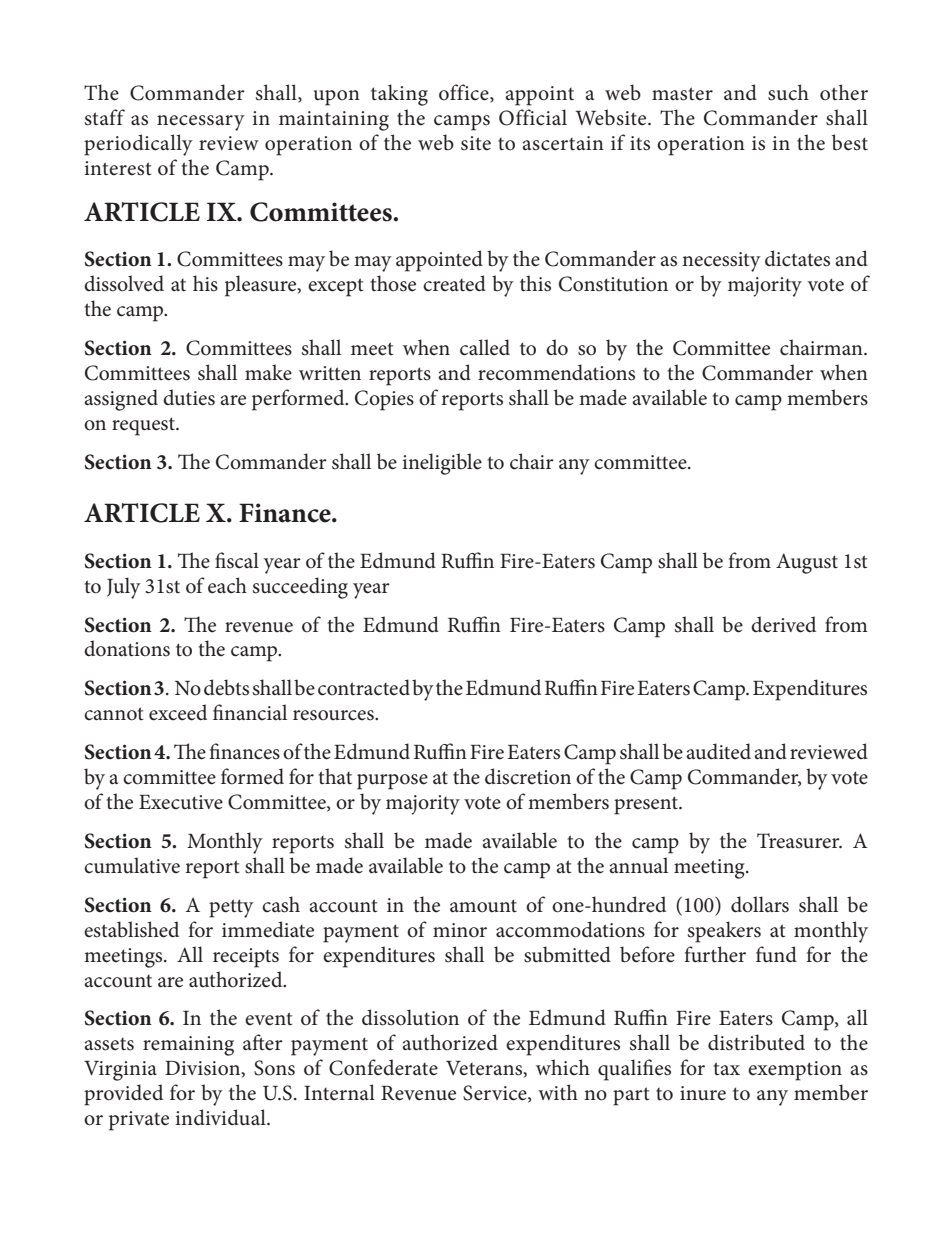 The image size is (952, 1233). I want to click on individual, so click(221, 1117).
